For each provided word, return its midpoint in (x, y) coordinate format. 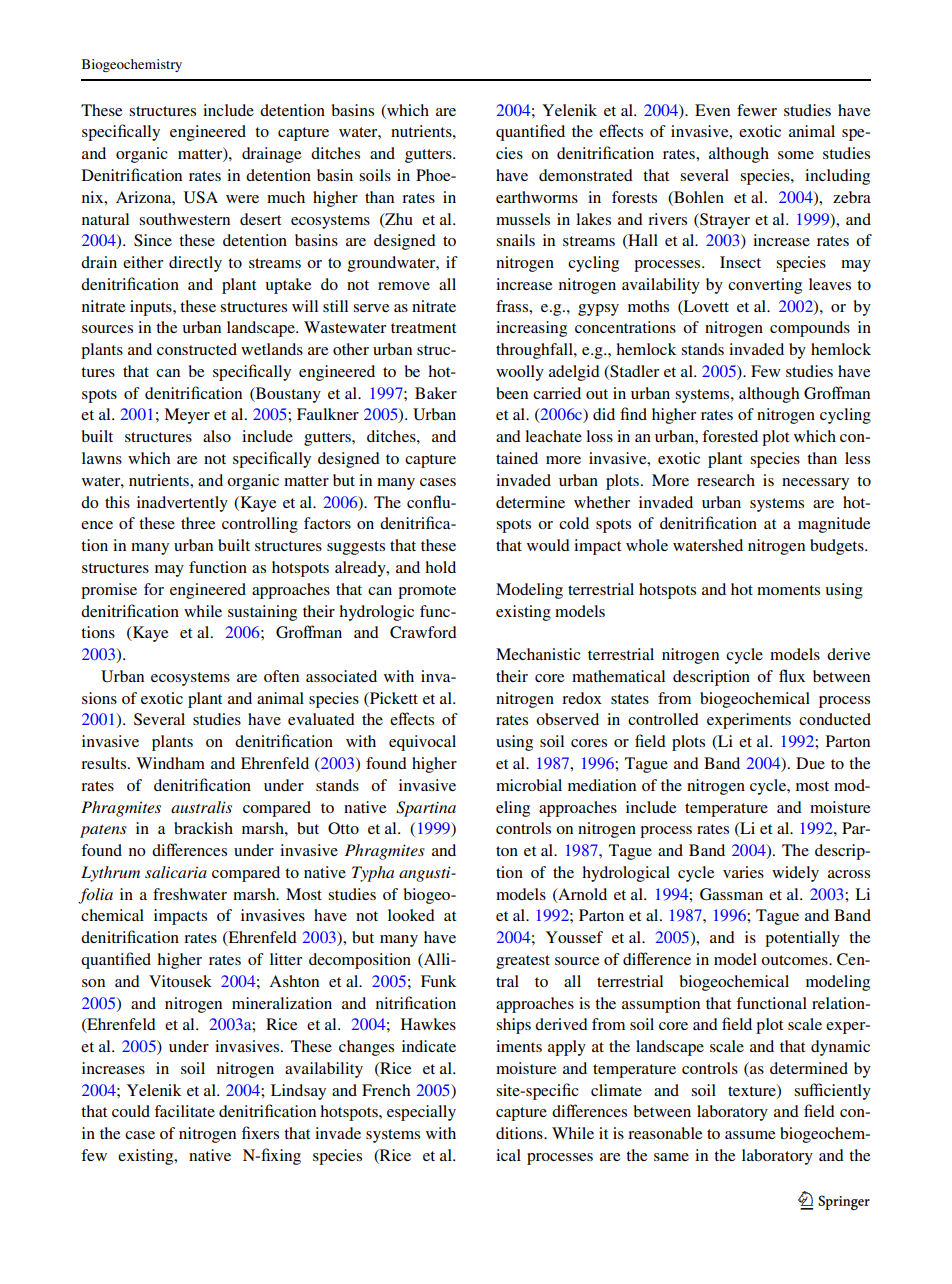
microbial (529, 785)
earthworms (537, 197)
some (796, 155)
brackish (203, 828)
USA (201, 197)
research (726, 480)
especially (421, 1113)
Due (810, 763)
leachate (553, 436)
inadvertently (182, 504)
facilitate (184, 1111)
